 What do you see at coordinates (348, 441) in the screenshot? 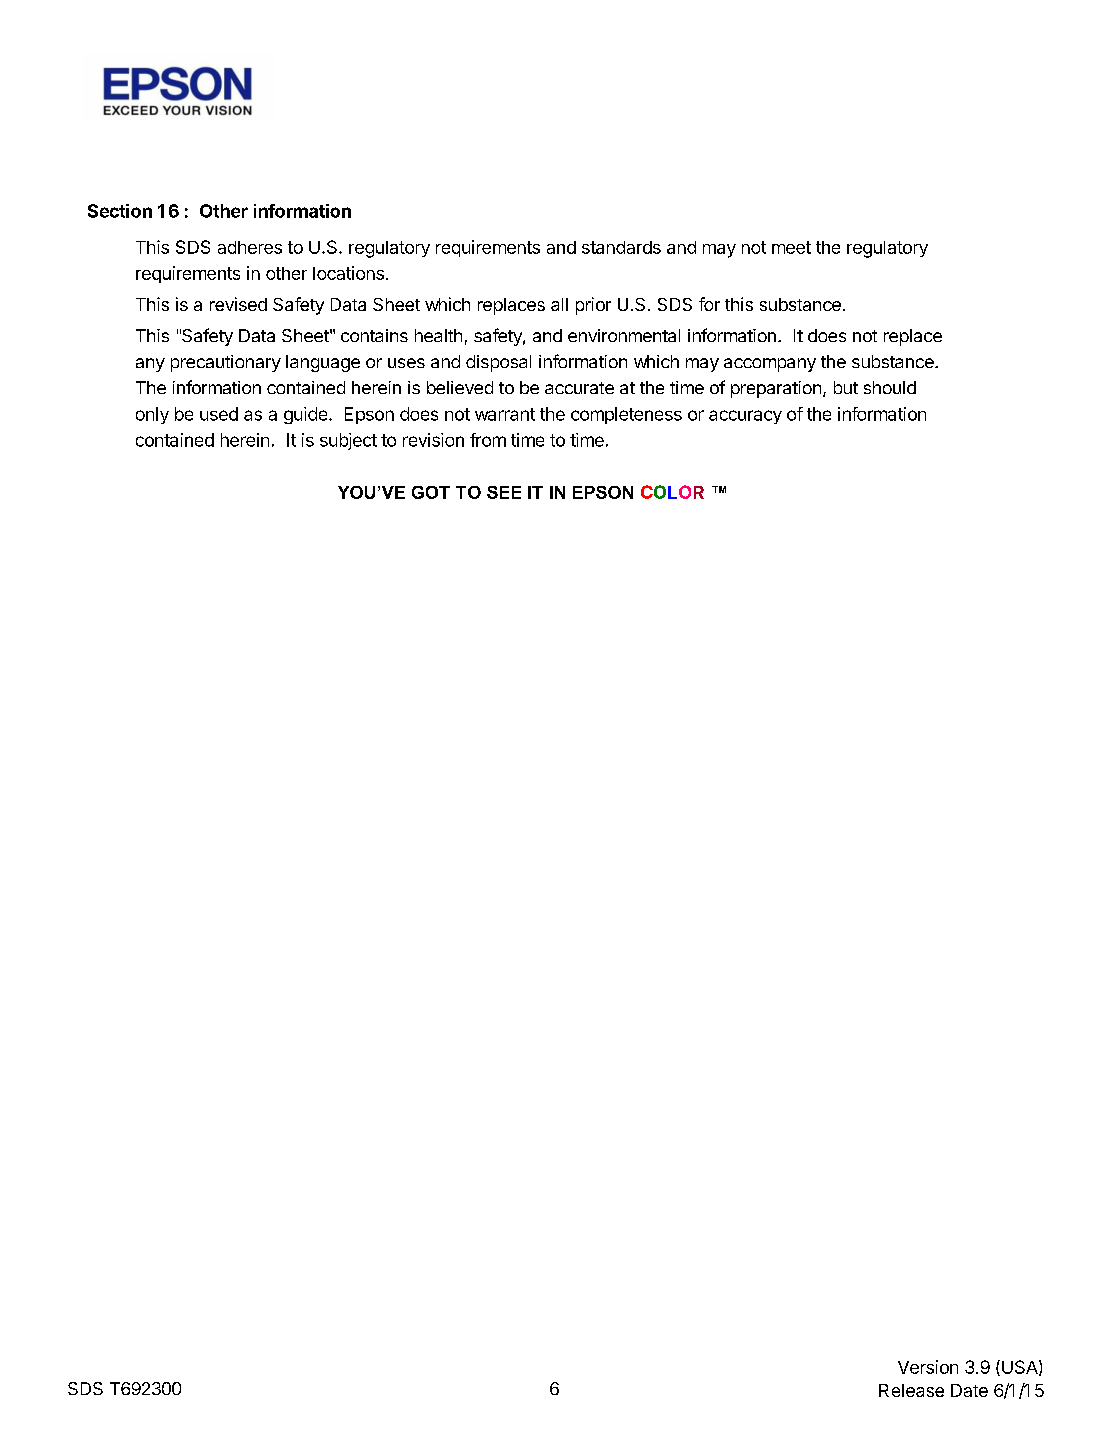
I see `subject` at bounding box center [348, 441].
